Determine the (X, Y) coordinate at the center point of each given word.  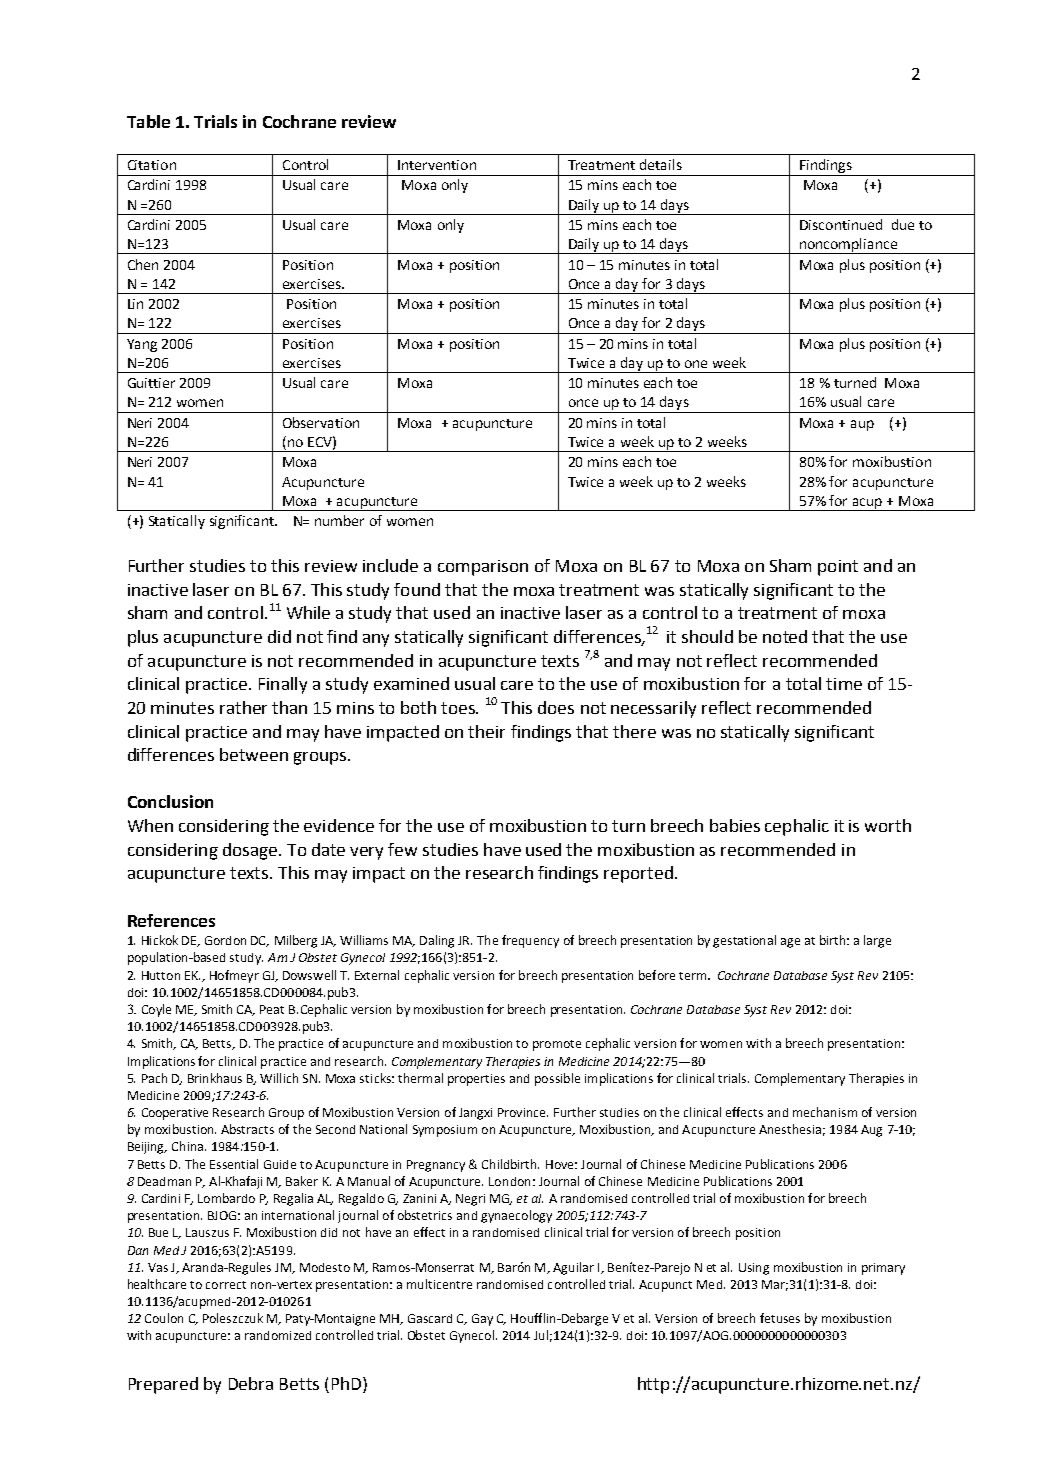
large (877, 941)
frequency (530, 941)
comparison (483, 568)
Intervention (437, 165)
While (308, 612)
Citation (152, 165)
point (838, 568)
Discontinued (841, 224)
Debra (251, 1383)
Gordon (225, 940)
